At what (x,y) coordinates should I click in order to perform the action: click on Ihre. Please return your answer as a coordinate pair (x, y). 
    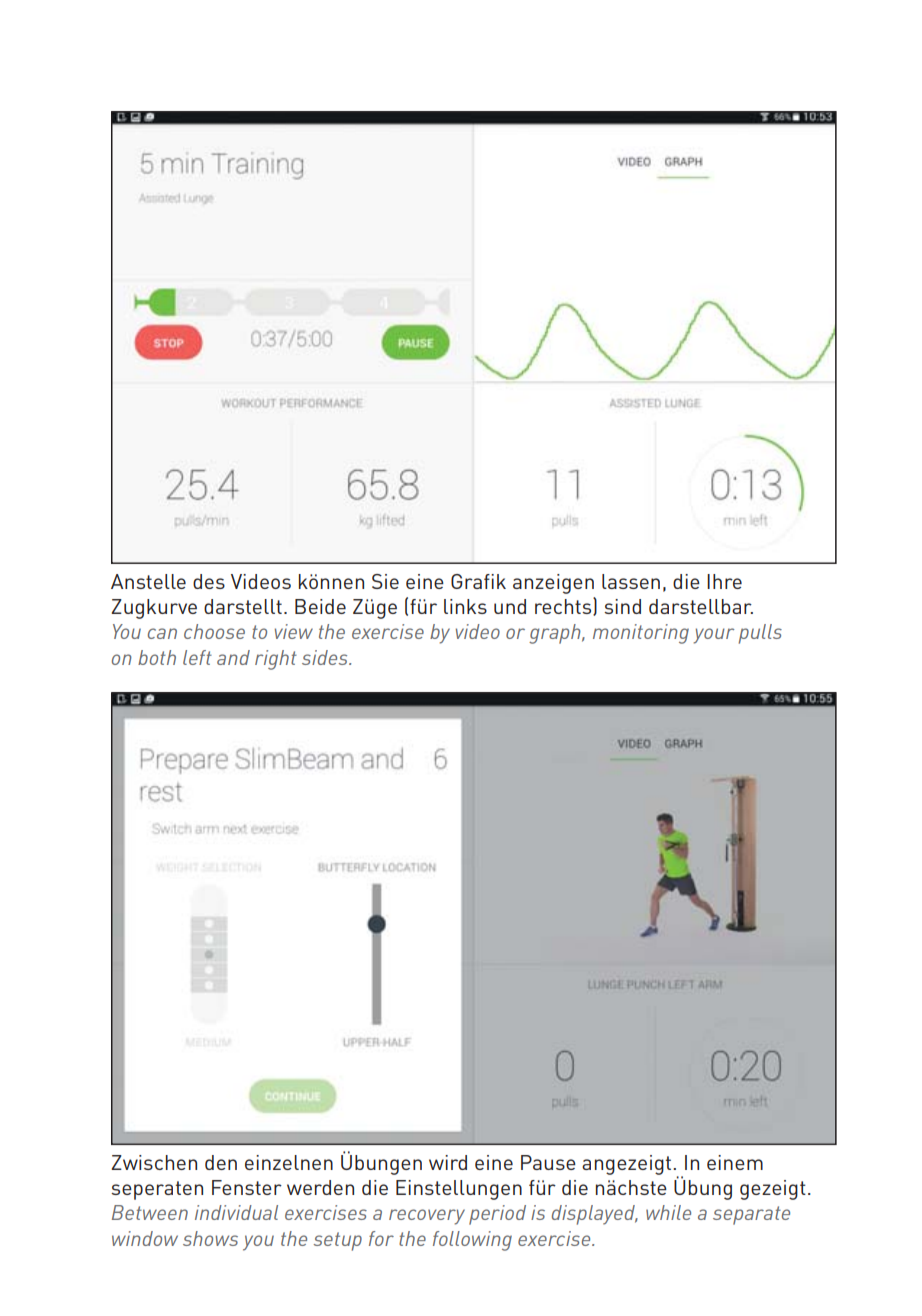
    Looking at the image, I should click on (724, 581).
